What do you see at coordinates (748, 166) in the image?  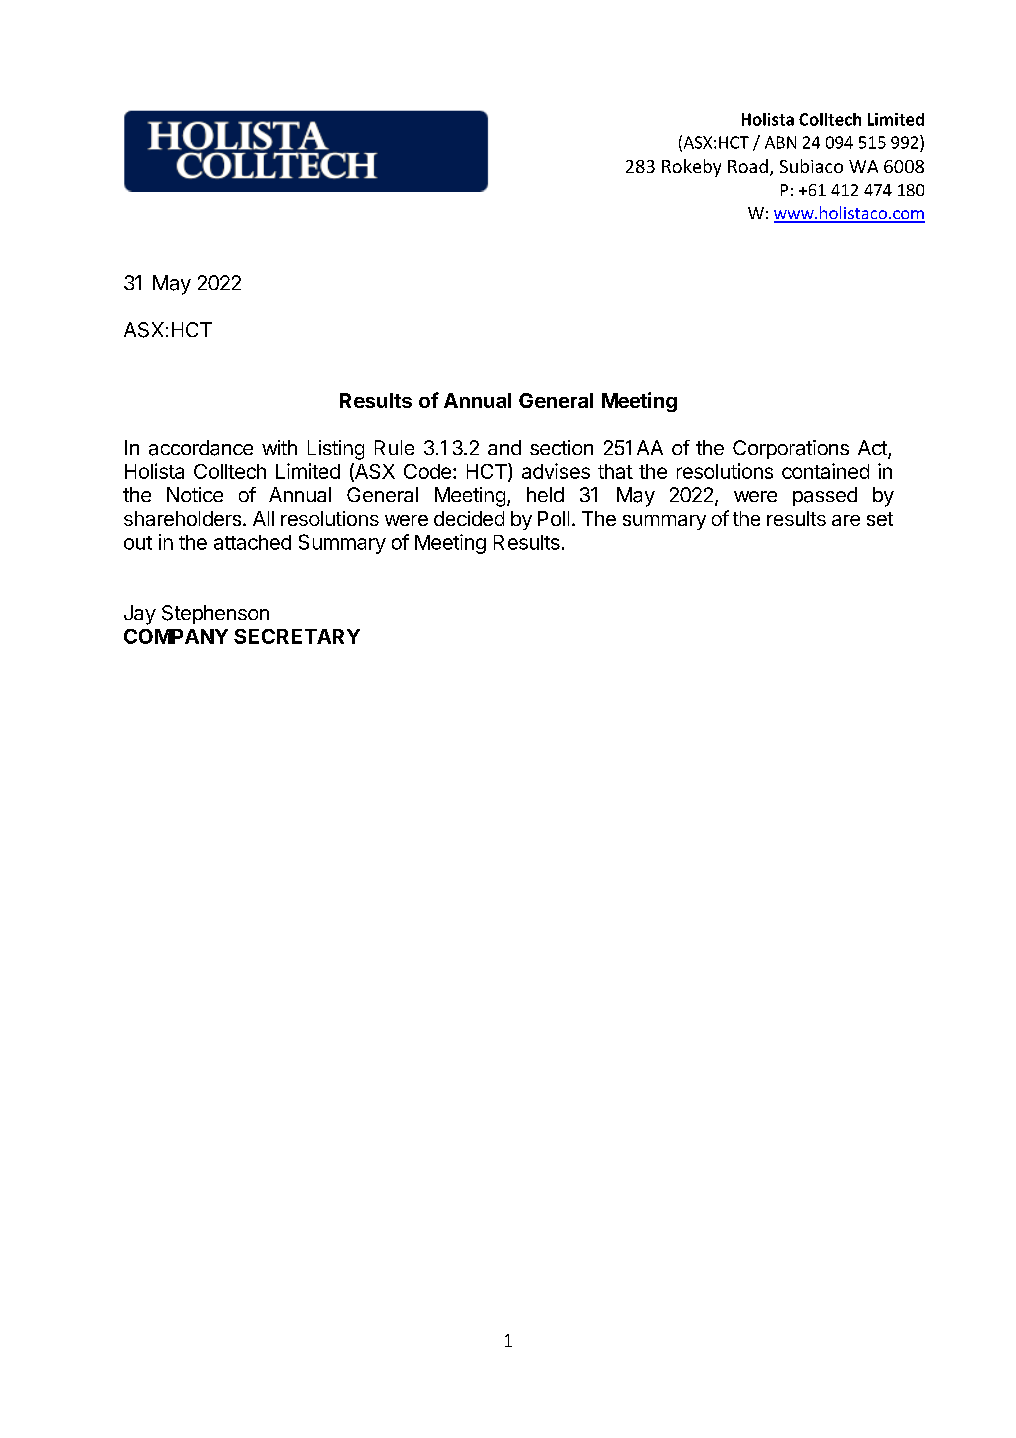 I see `Road` at bounding box center [748, 166].
